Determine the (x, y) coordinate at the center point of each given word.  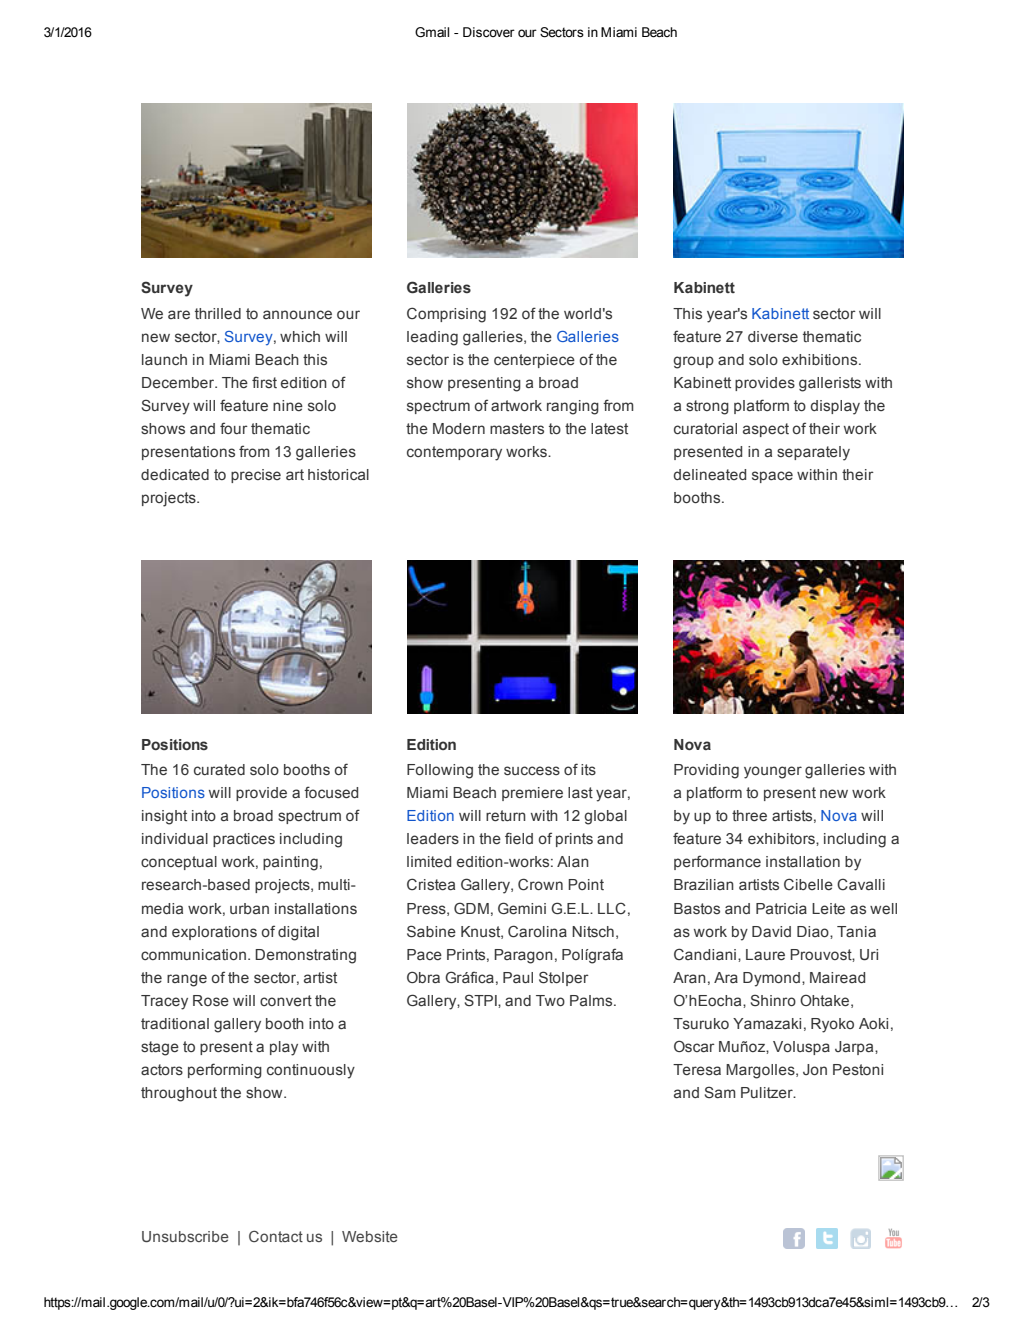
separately (813, 453)
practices (244, 840)
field (519, 838)
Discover (489, 32)
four (234, 428)
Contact (276, 1236)
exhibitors (782, 839)
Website (370, 1236)
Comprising (446, 315)
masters (517, 428)
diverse (773, 336)
